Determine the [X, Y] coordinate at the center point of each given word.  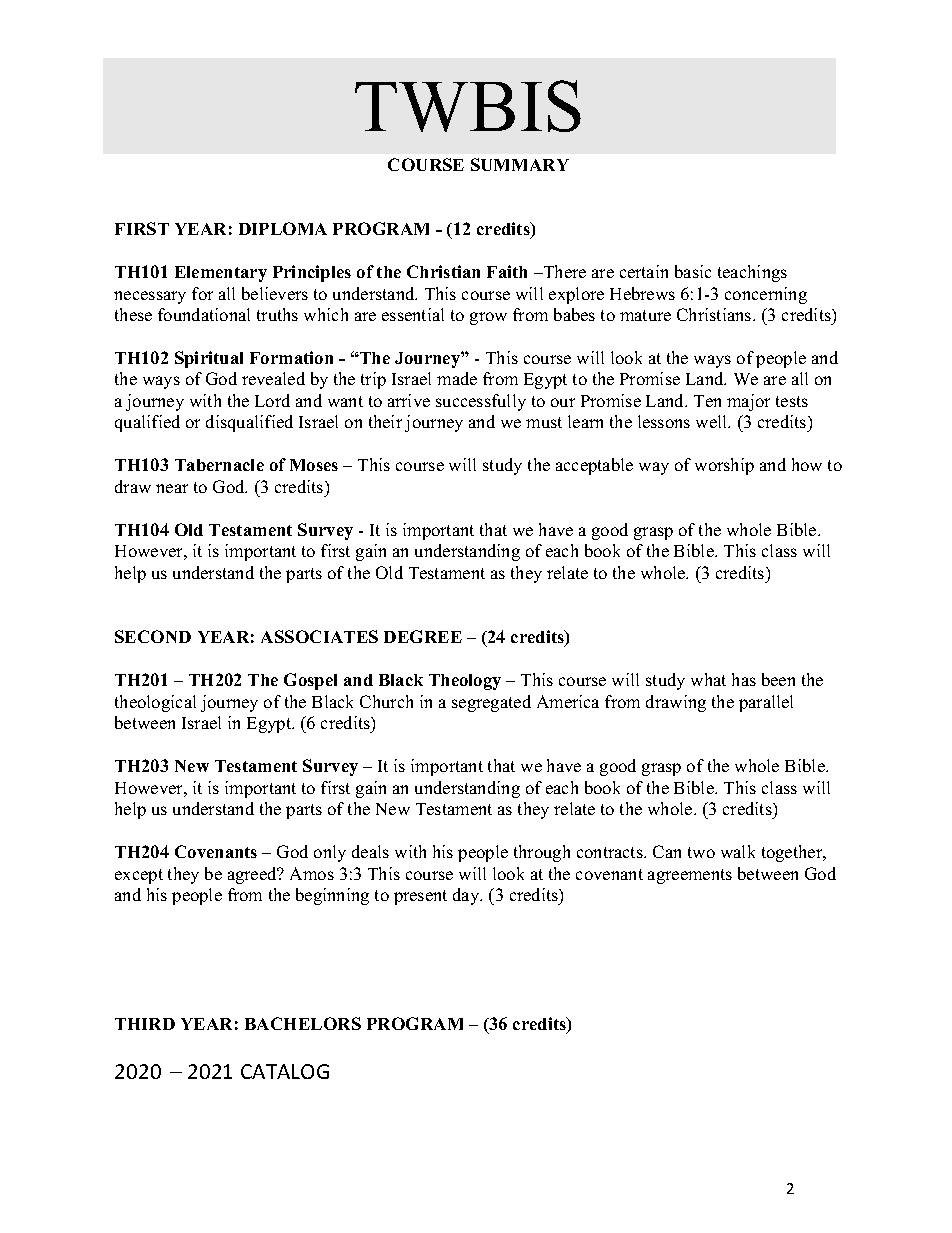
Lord [272, 400]
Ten [707, 401]
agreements [690, 876]
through [542, 853]
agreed [253, 875]
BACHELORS [303, 1023]
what [708, 679]
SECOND [153, 636]
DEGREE [423, 636]
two [701, 852]
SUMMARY [520, 164]
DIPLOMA [283, 228]
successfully [481, 402]
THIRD [145, 1024]
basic [693, 271]
